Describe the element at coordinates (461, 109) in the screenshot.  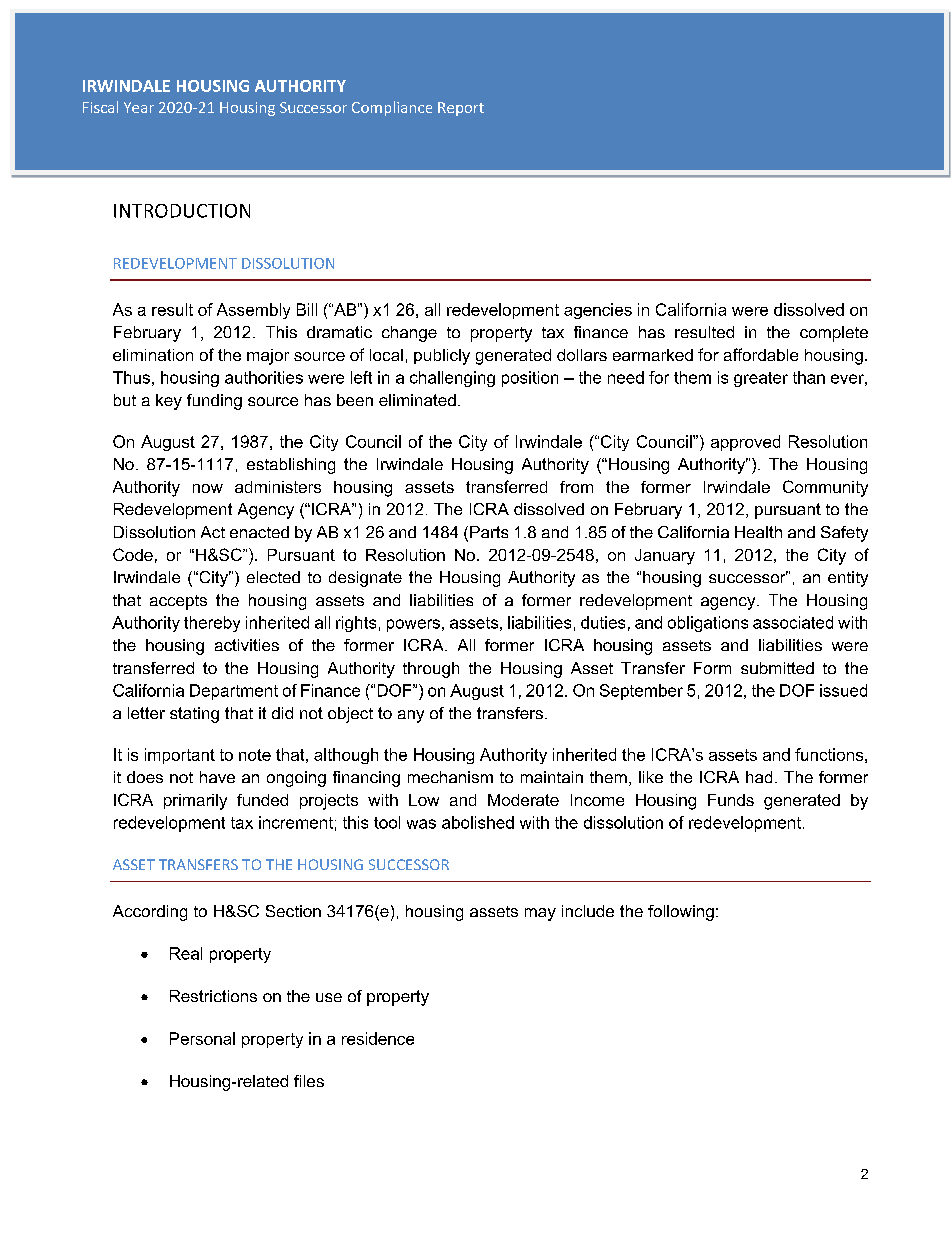
I see `Report` at that location.
